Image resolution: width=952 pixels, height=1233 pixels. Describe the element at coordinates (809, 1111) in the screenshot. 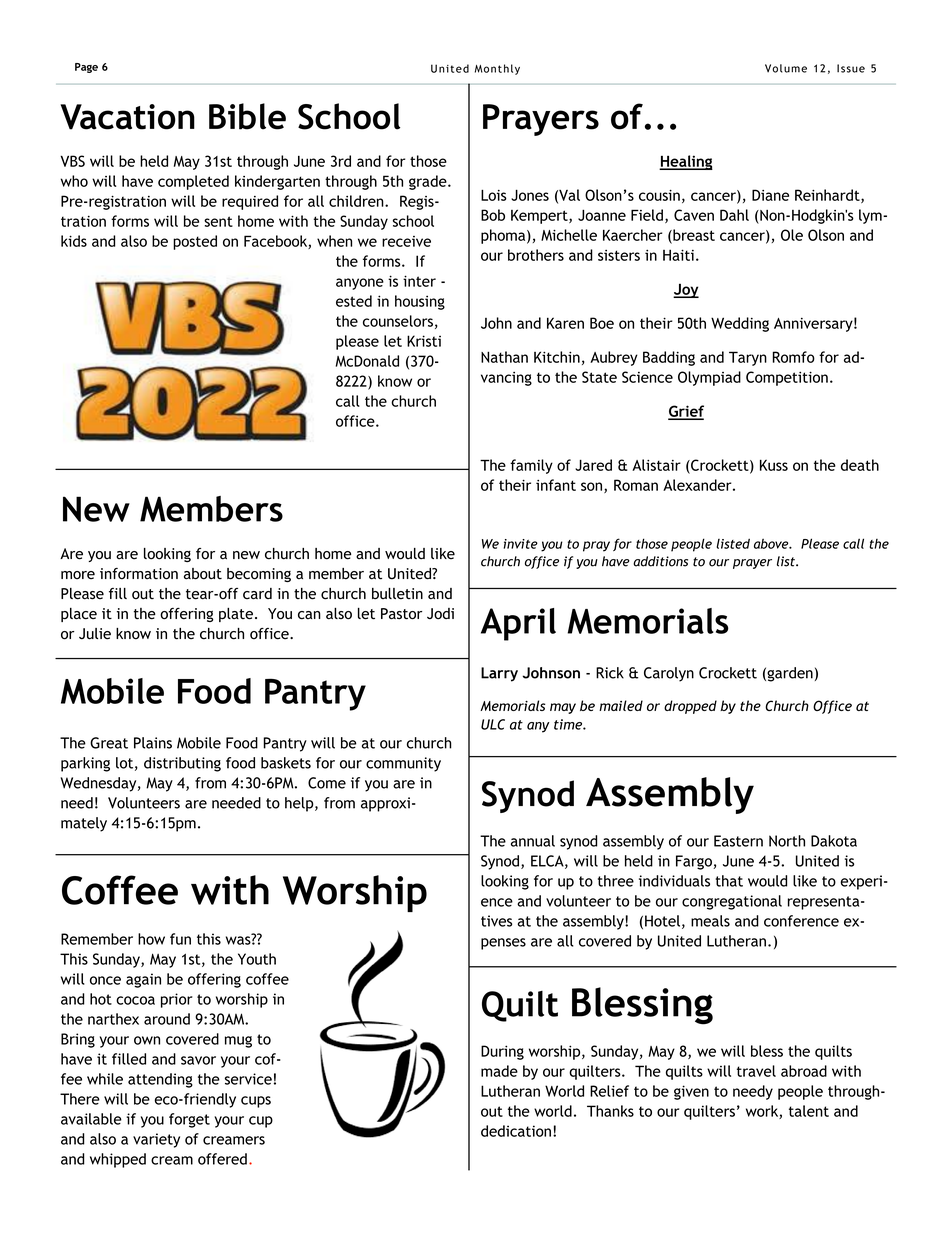

I see `talent` at that location.
